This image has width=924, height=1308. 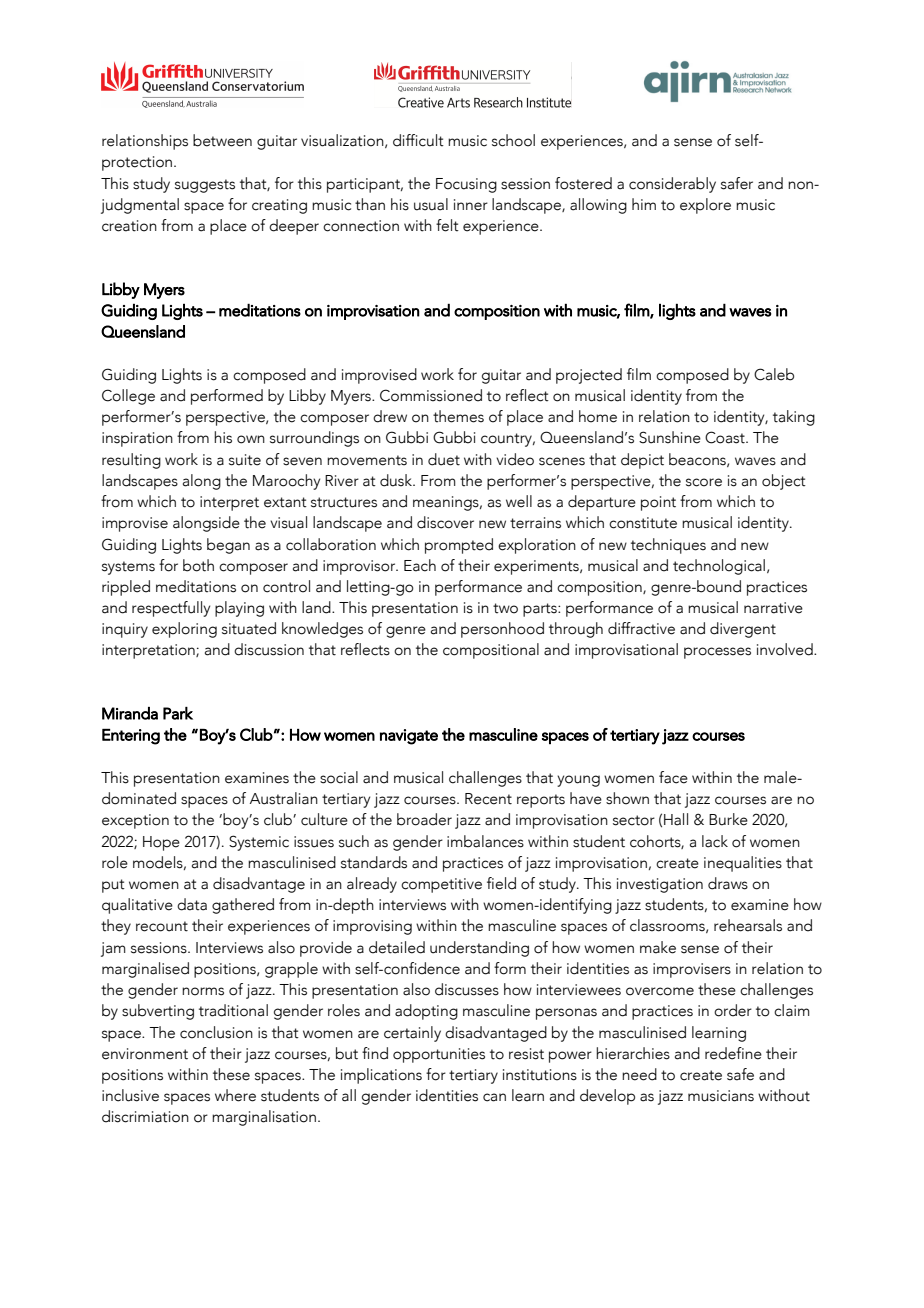 I want to click on data, so click(x=192, y=904).
